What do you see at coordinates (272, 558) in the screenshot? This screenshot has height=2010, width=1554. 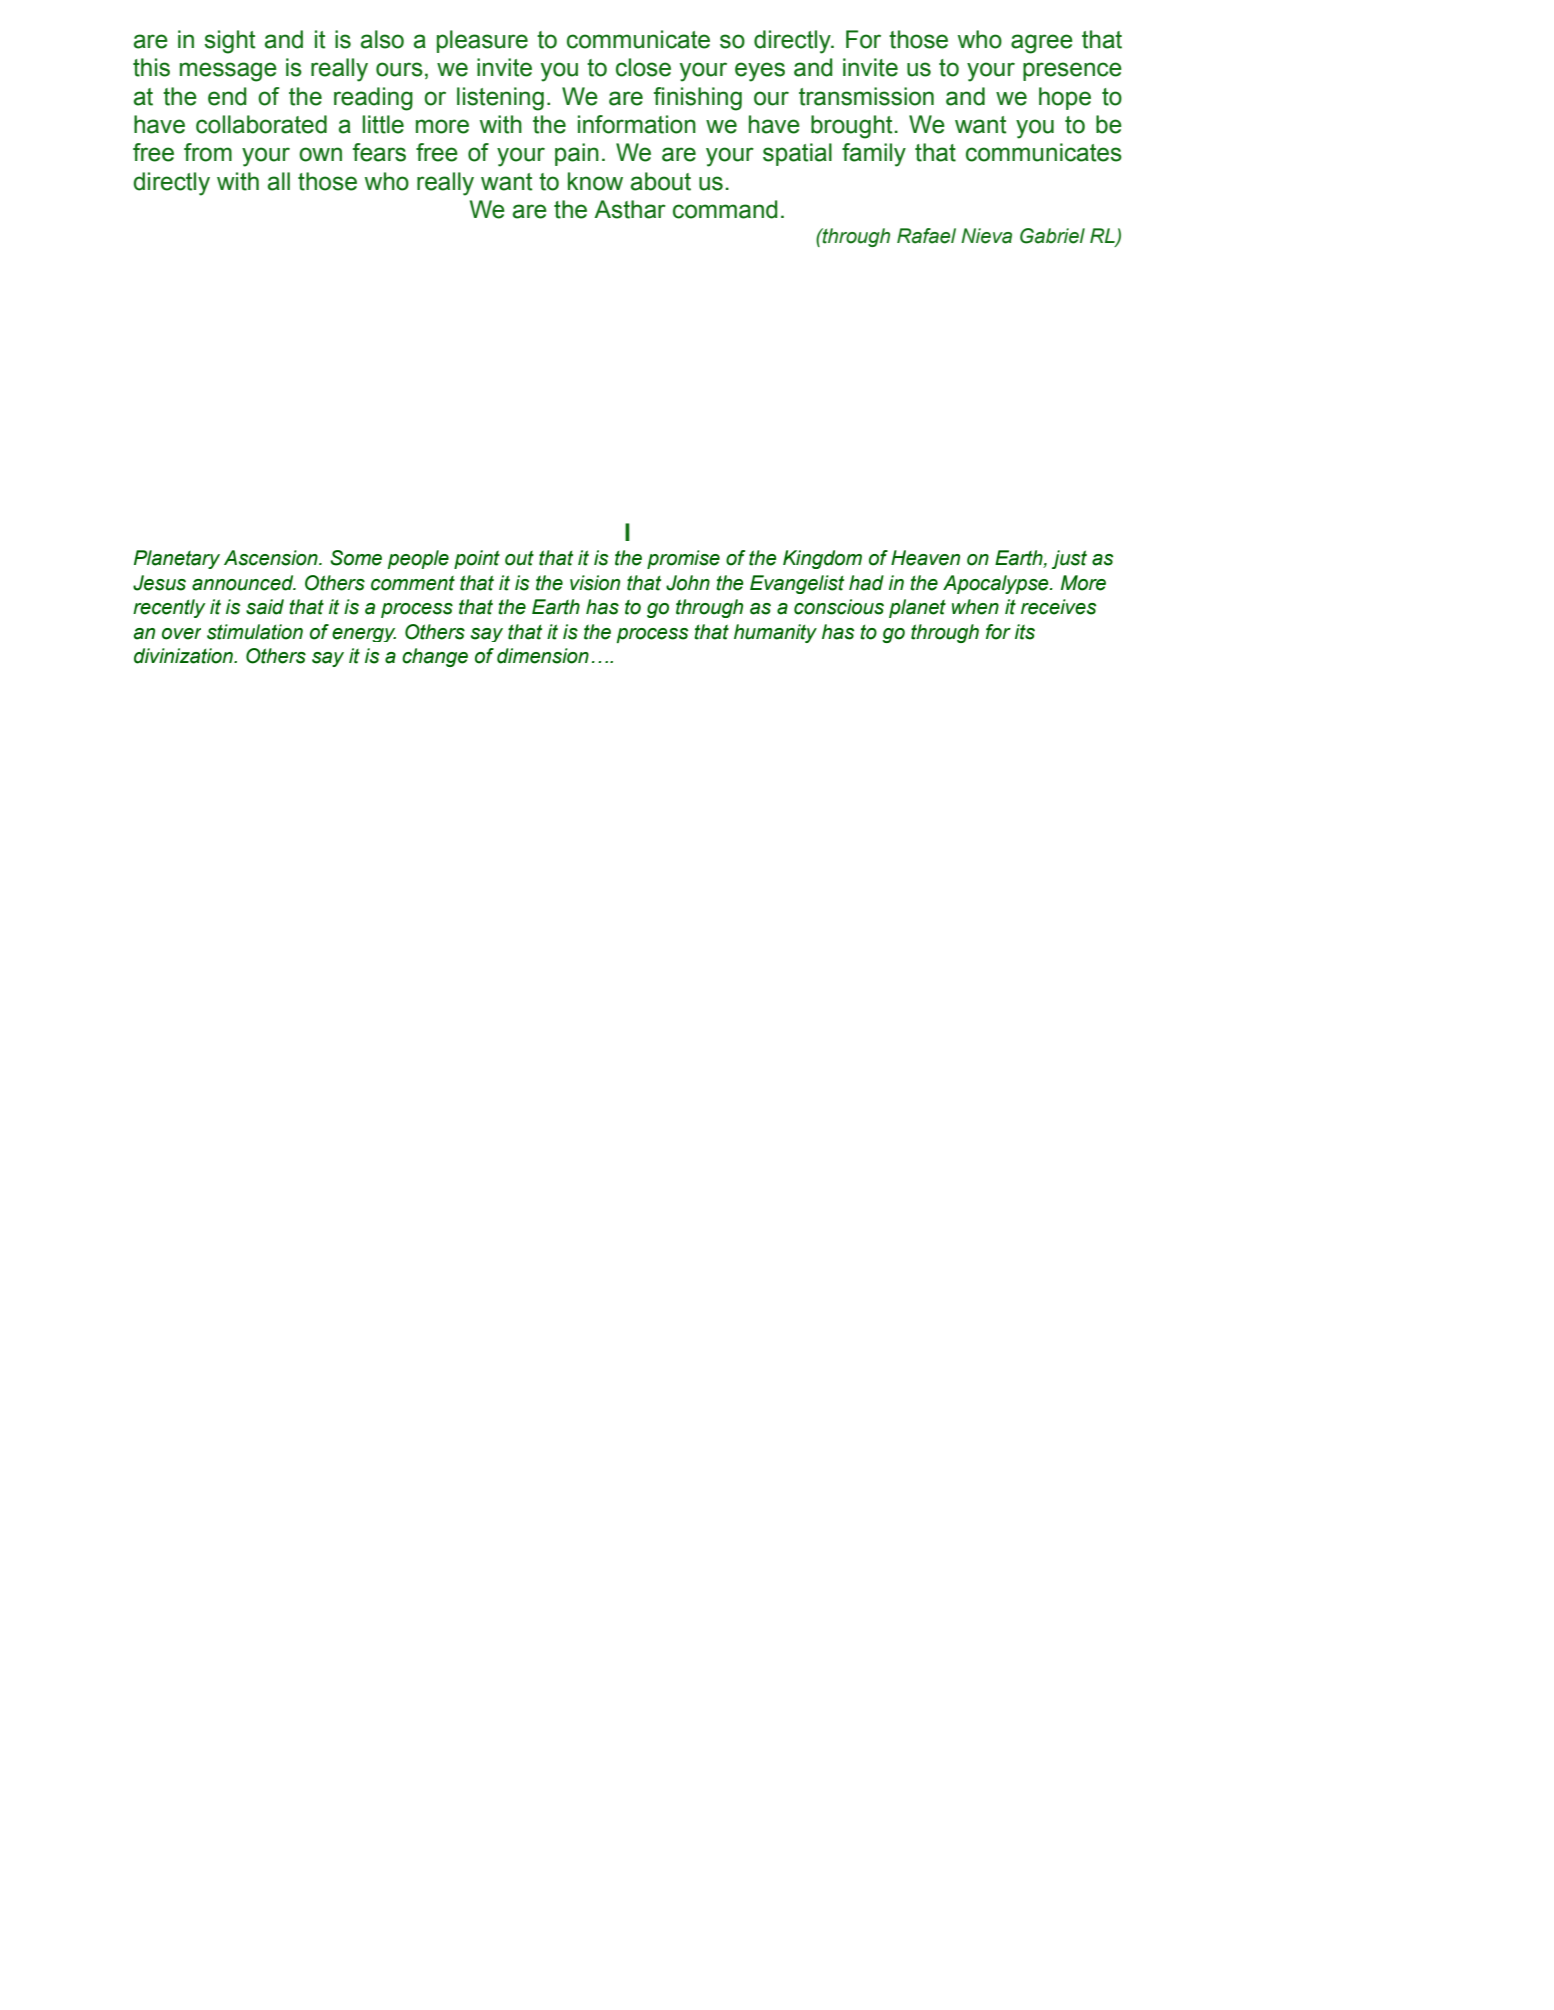 I see `Ascension` at bounding box center [272, 558].
